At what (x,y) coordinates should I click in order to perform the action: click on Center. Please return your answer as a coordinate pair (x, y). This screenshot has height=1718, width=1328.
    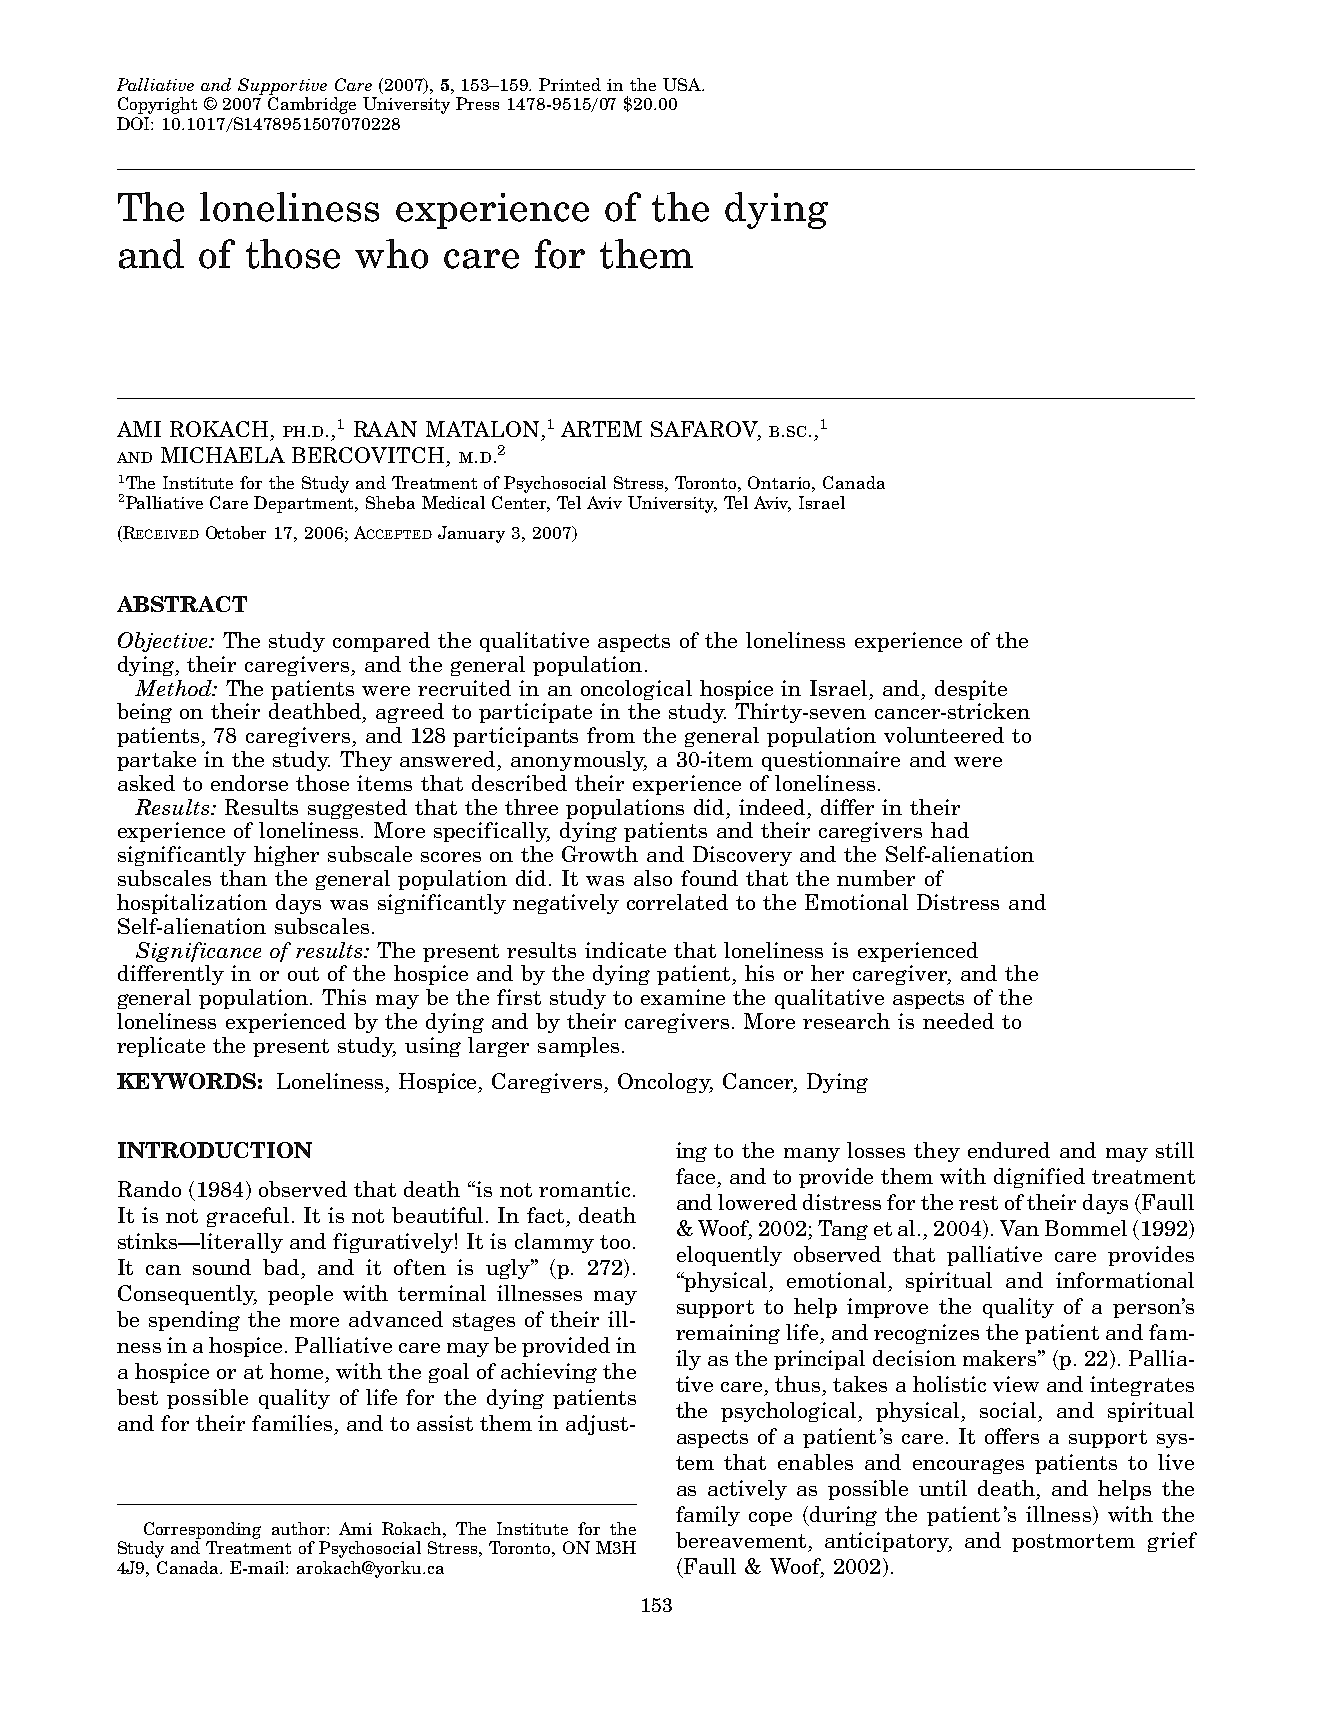
    Looking at the image, I should click on (521, 503).
